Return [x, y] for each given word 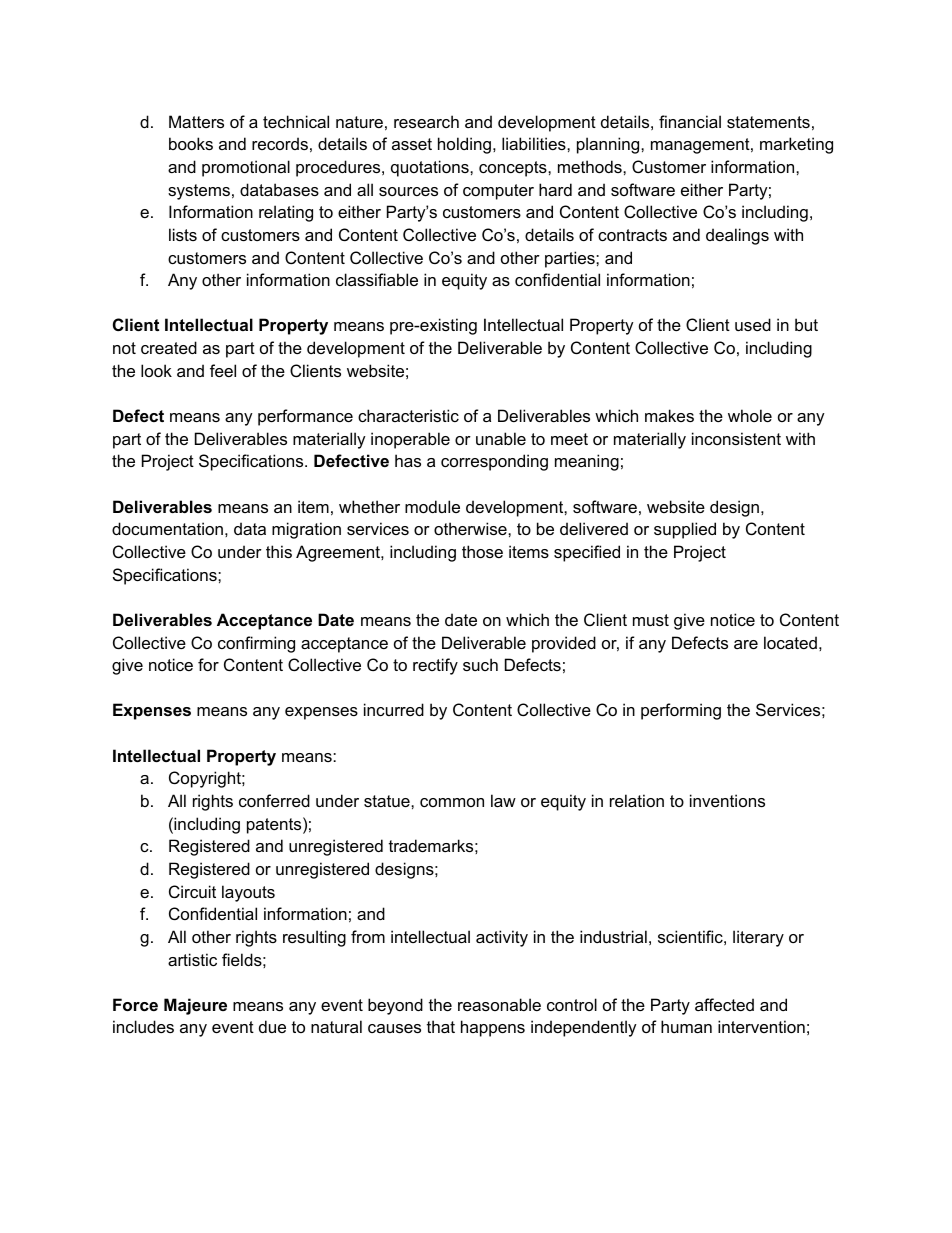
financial [690, 121]
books [191, 143]
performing [681, 711]
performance [305, 417]
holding [464, 145]
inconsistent [736, 438]
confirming [256, 644]
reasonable [499, 1004]
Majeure [195, 1006]
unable [501, 438]
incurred [394, 709]
